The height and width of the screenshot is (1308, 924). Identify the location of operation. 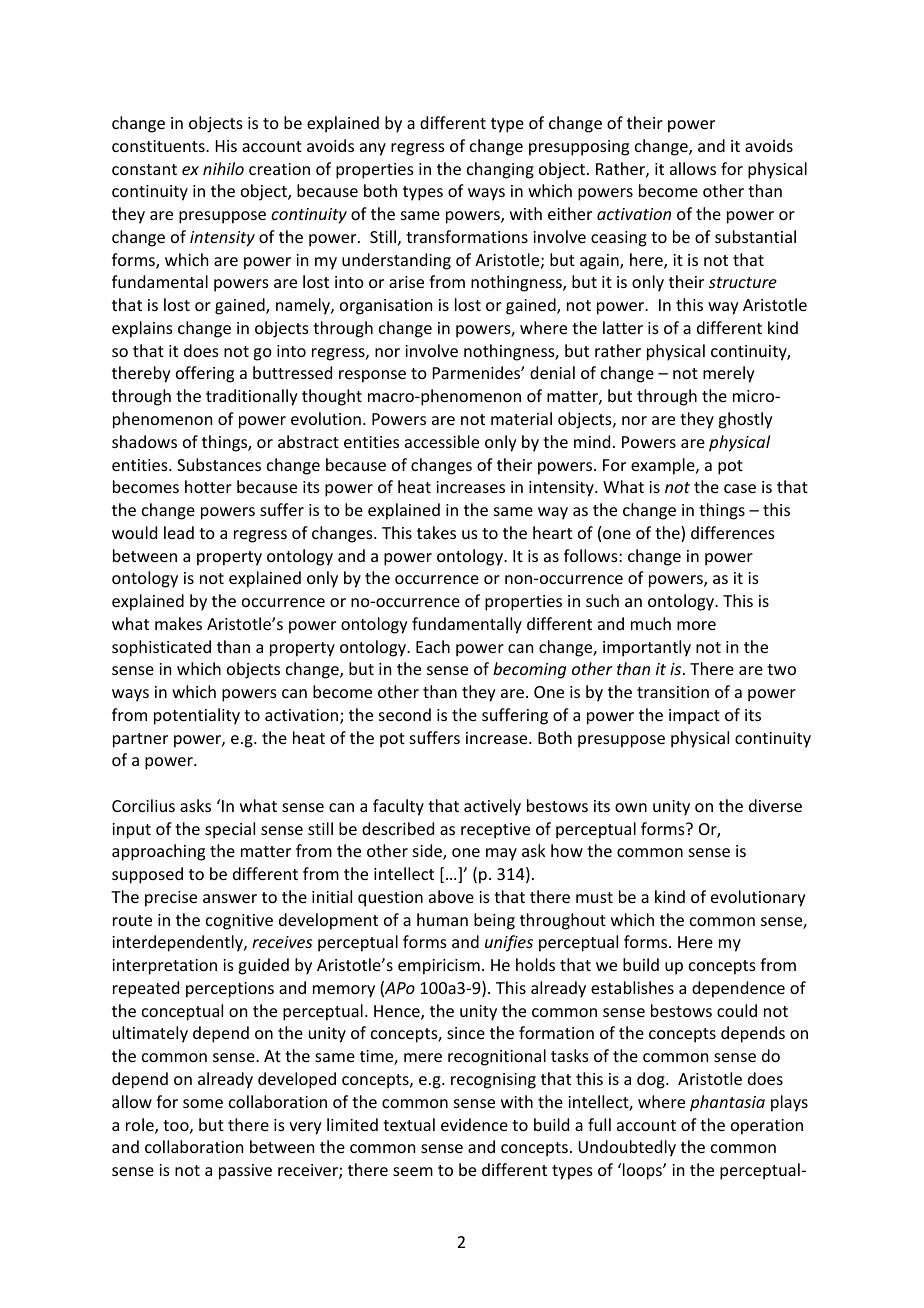
(767, 1127).
